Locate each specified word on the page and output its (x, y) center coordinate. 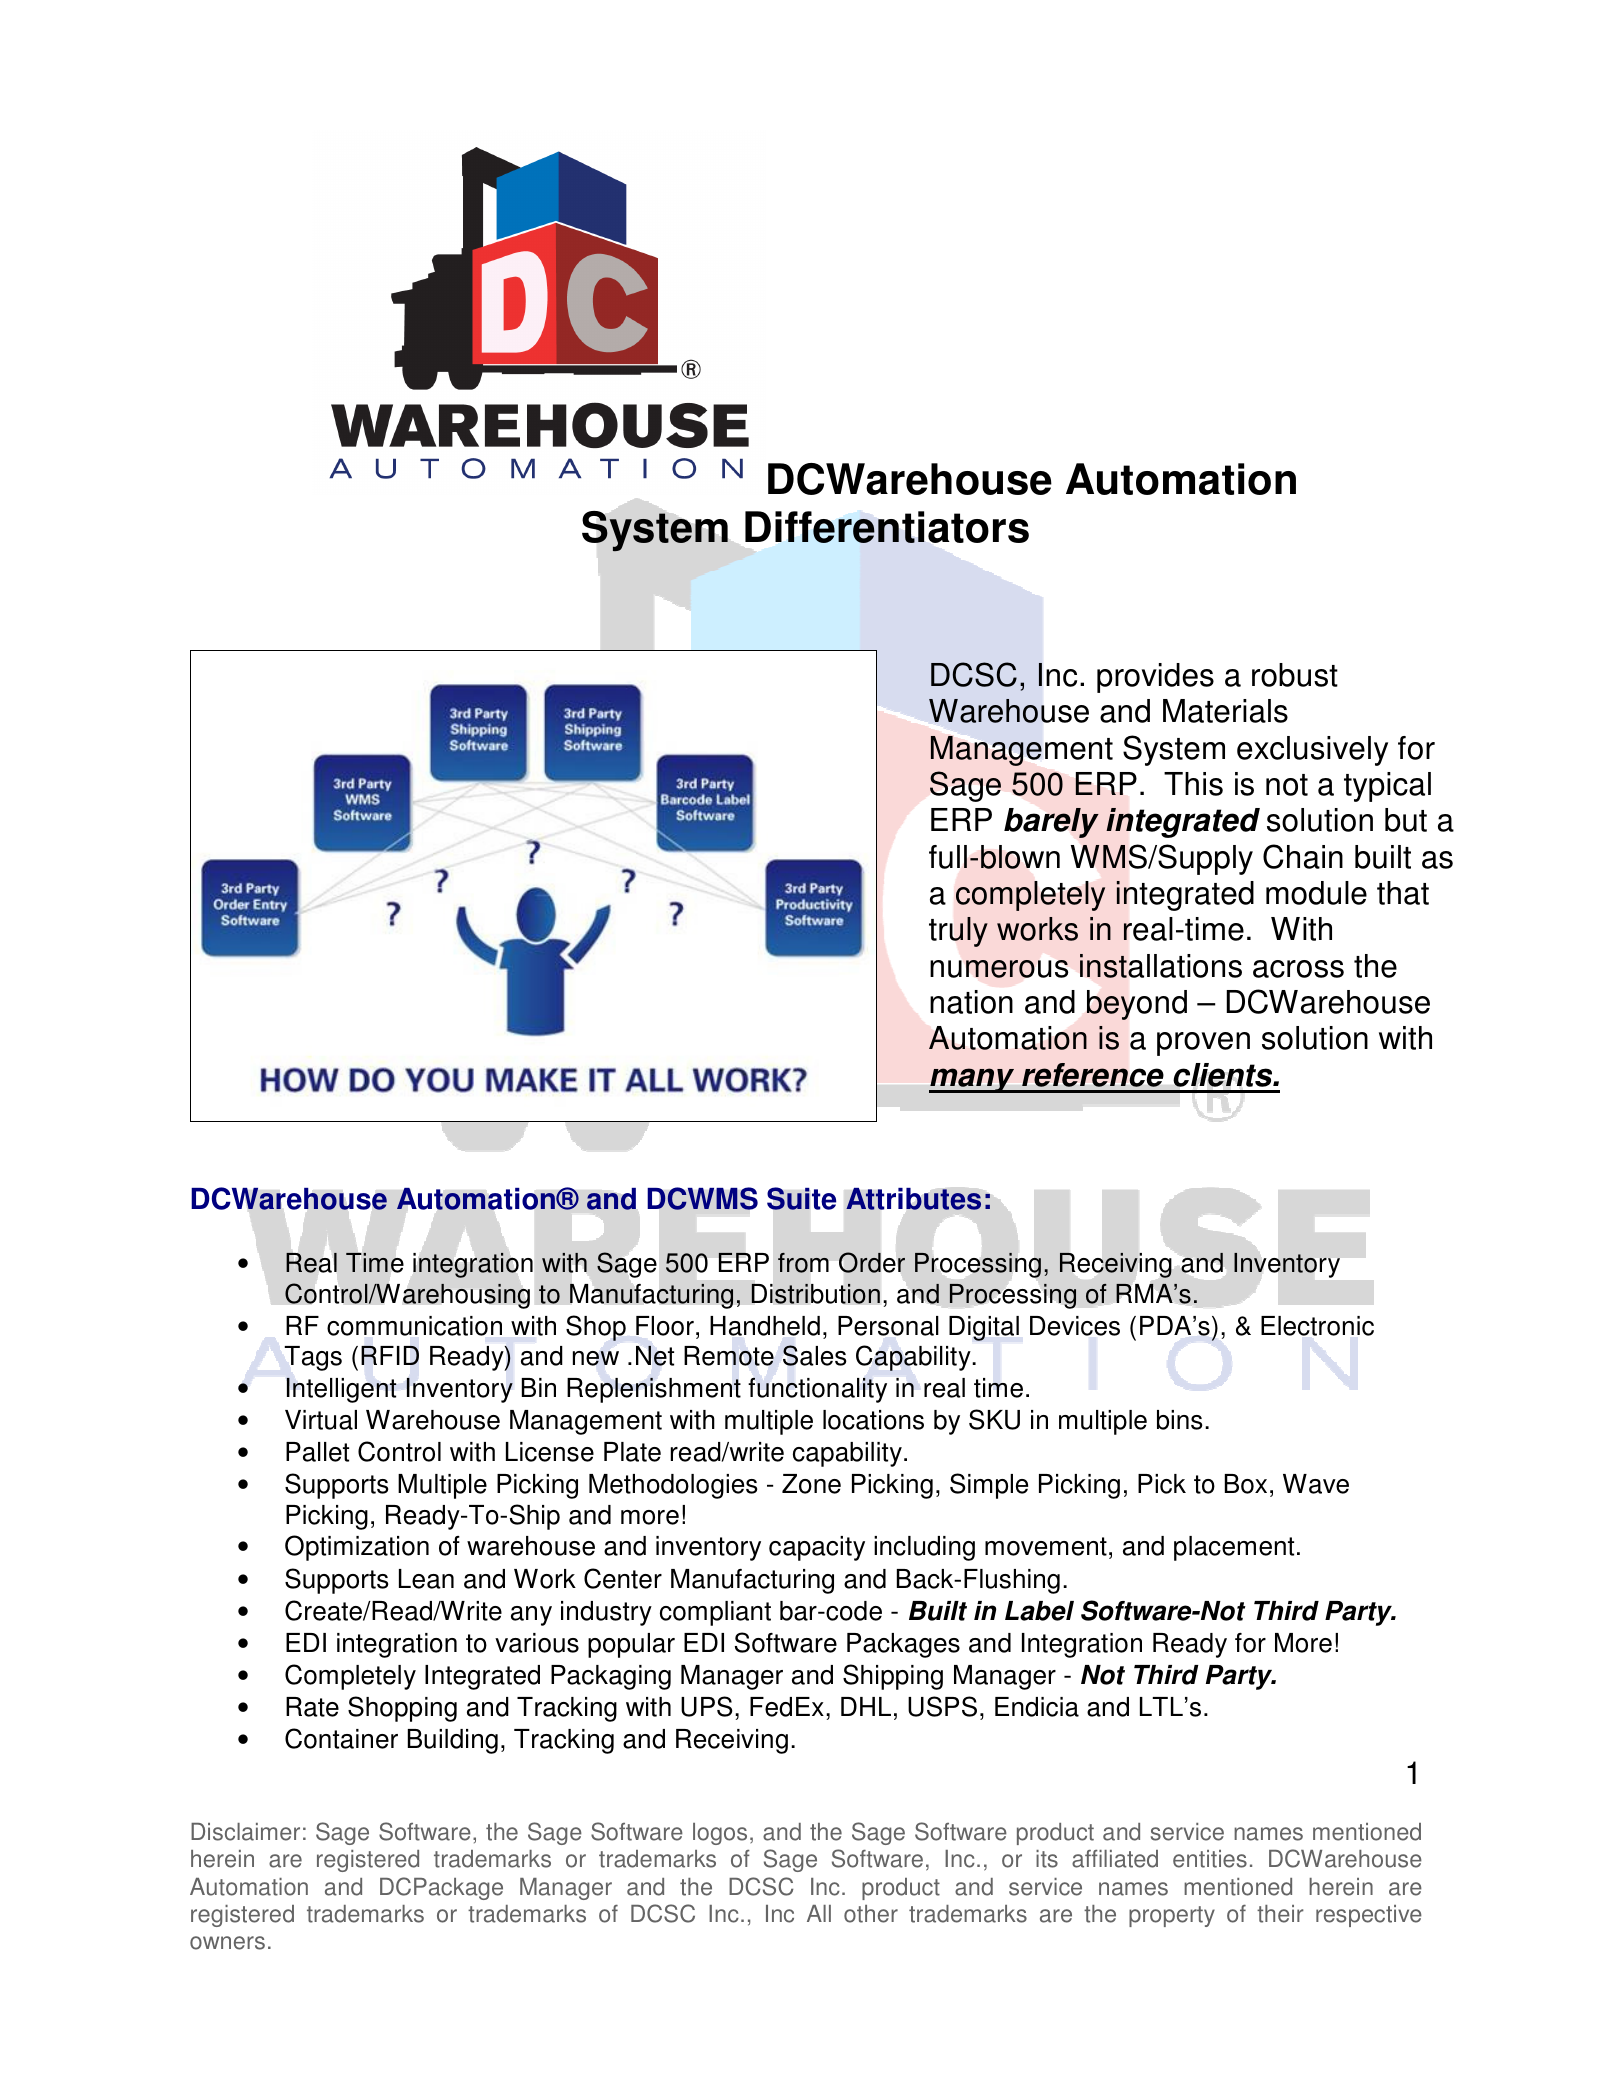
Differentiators (887, 527)
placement (1234, 1548)
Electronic (1317, 1326)
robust (1295, 675)
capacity (817, 1548)
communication (414, 1326)
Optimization (357, 1548)
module (1316, 893)
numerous (999, 969)
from (803, 1263)
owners (227, 1943)
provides (1155, 678)
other (871, 1914)
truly (958, 932)
